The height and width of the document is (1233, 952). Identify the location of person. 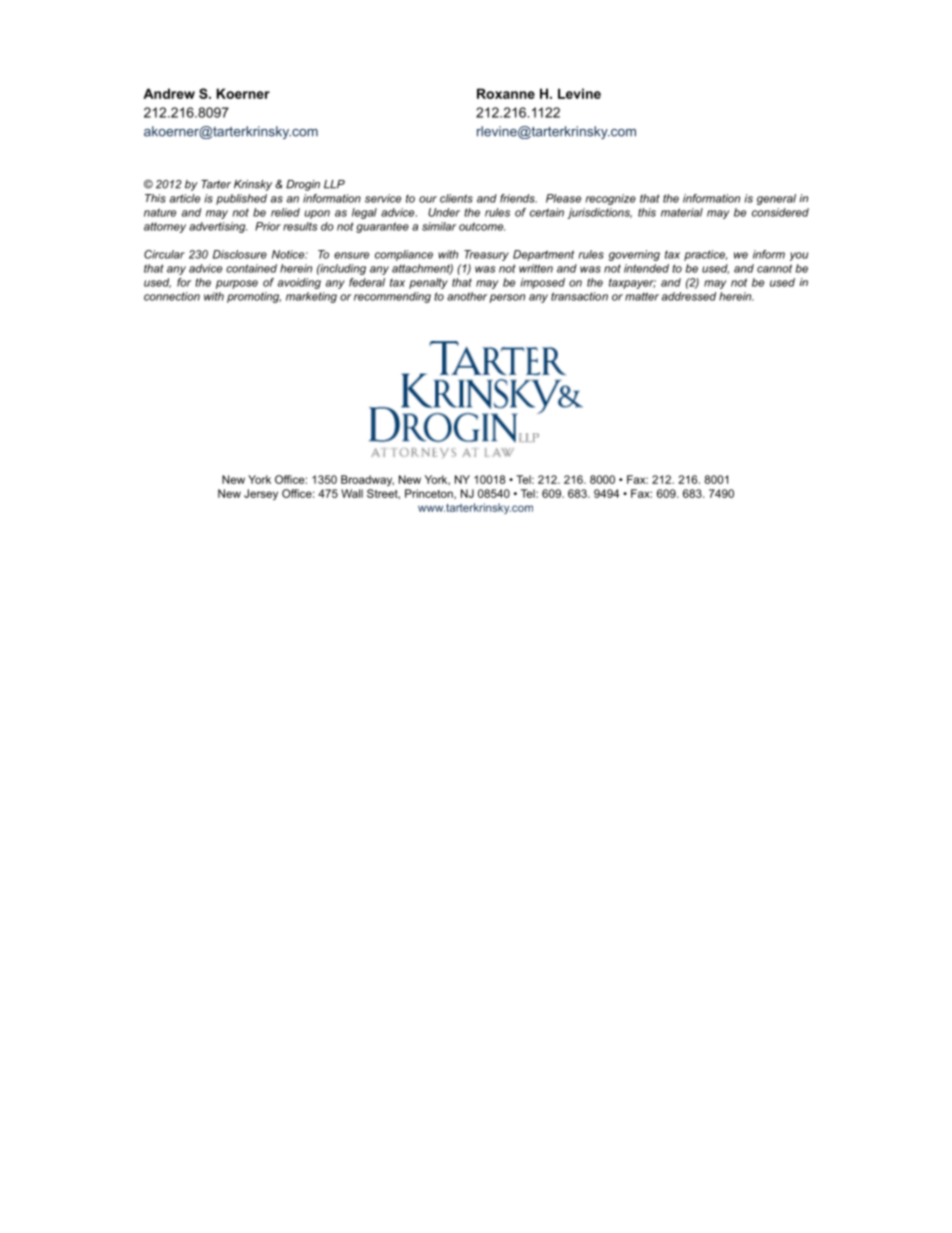
(507, 298).
